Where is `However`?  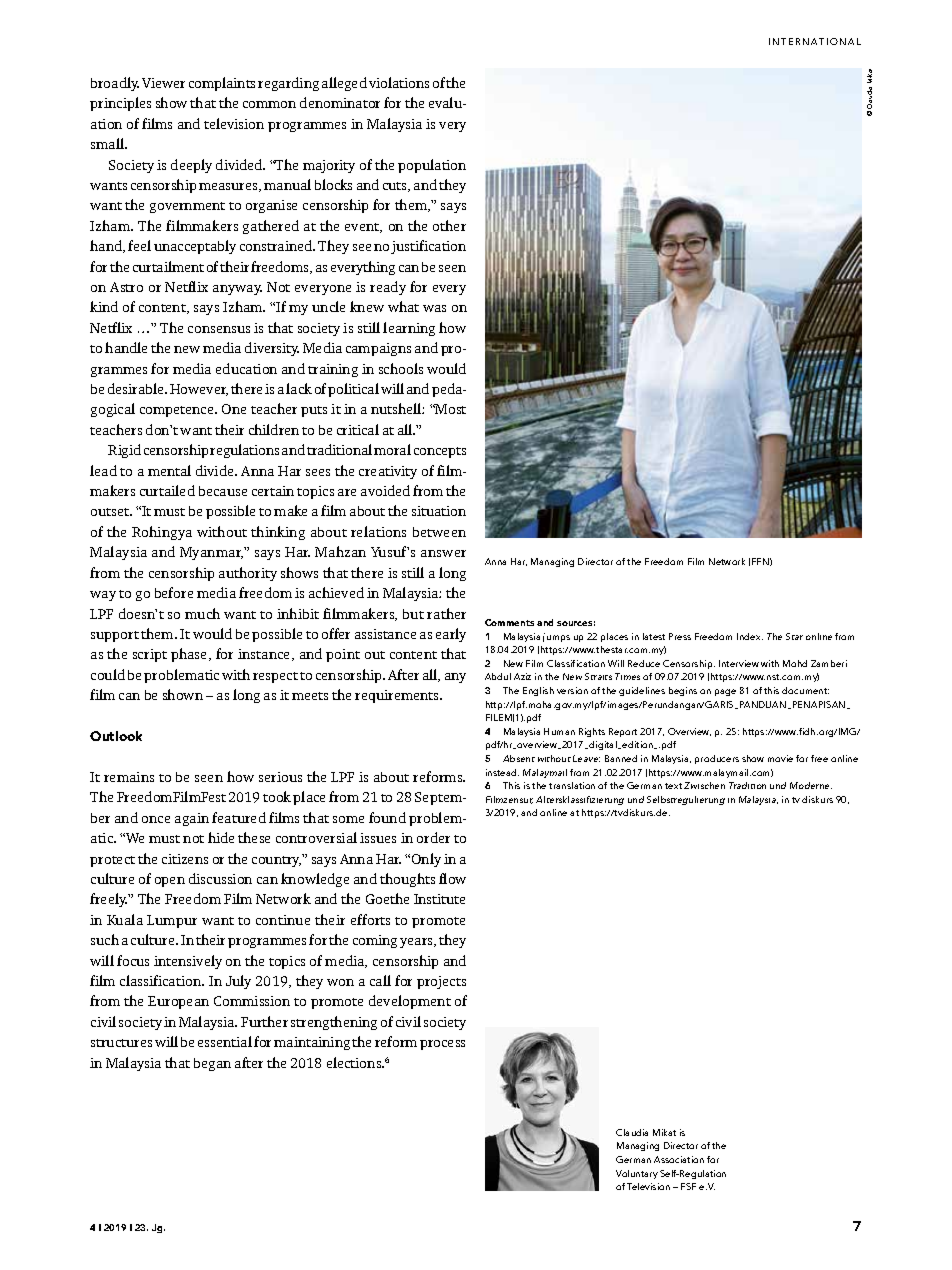 However is located at coordinates (199, 390).
